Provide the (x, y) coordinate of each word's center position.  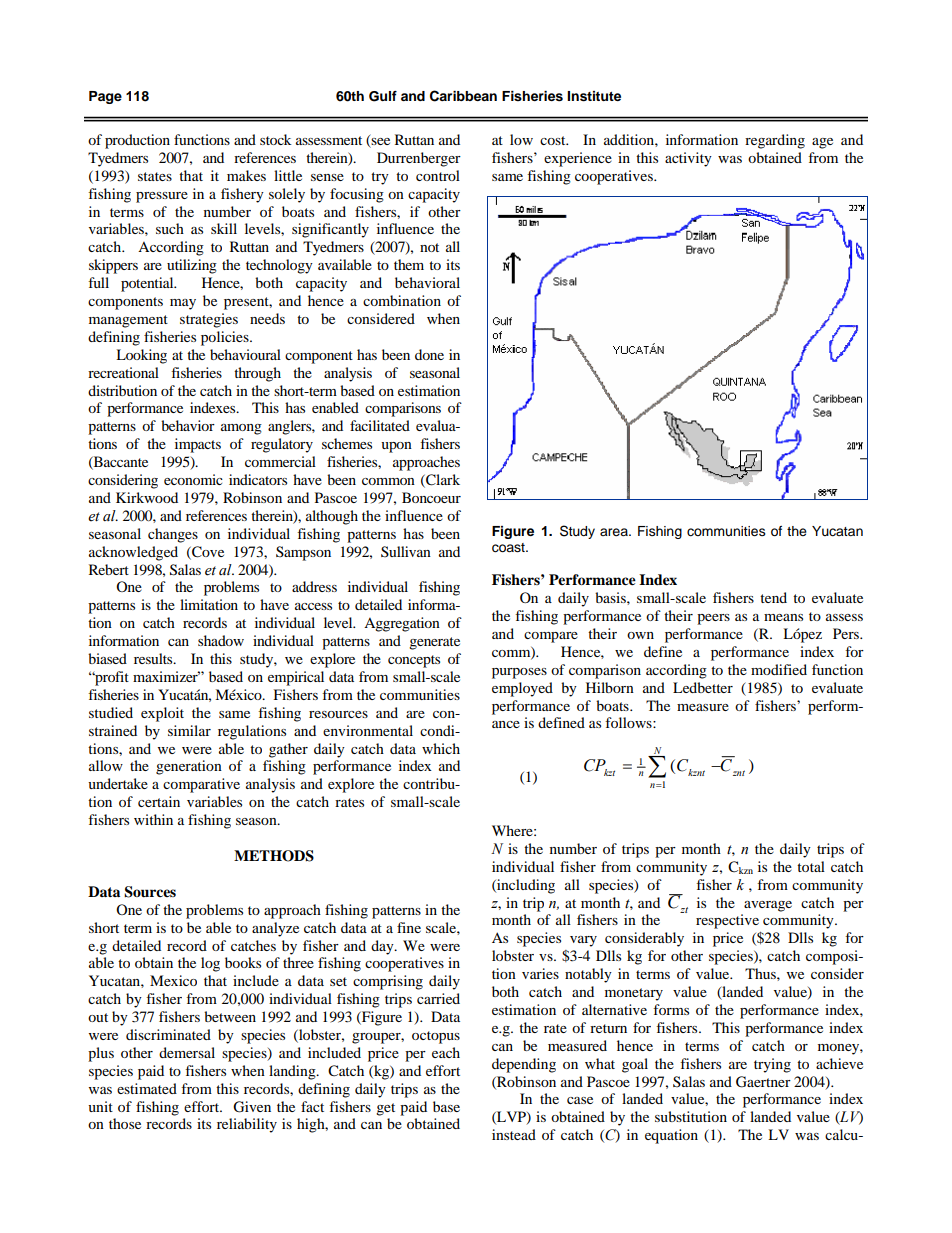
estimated (147, 1088)
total (811, 866)
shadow (221, 640)
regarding (775, 141)
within (153, 819)
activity (688, 159)
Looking (141, 356)
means (783, 617)
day (383, 947)
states (155, 176)
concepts (414, 661)
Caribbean (463, 96)
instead (514, 1134)
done (429, 354)
